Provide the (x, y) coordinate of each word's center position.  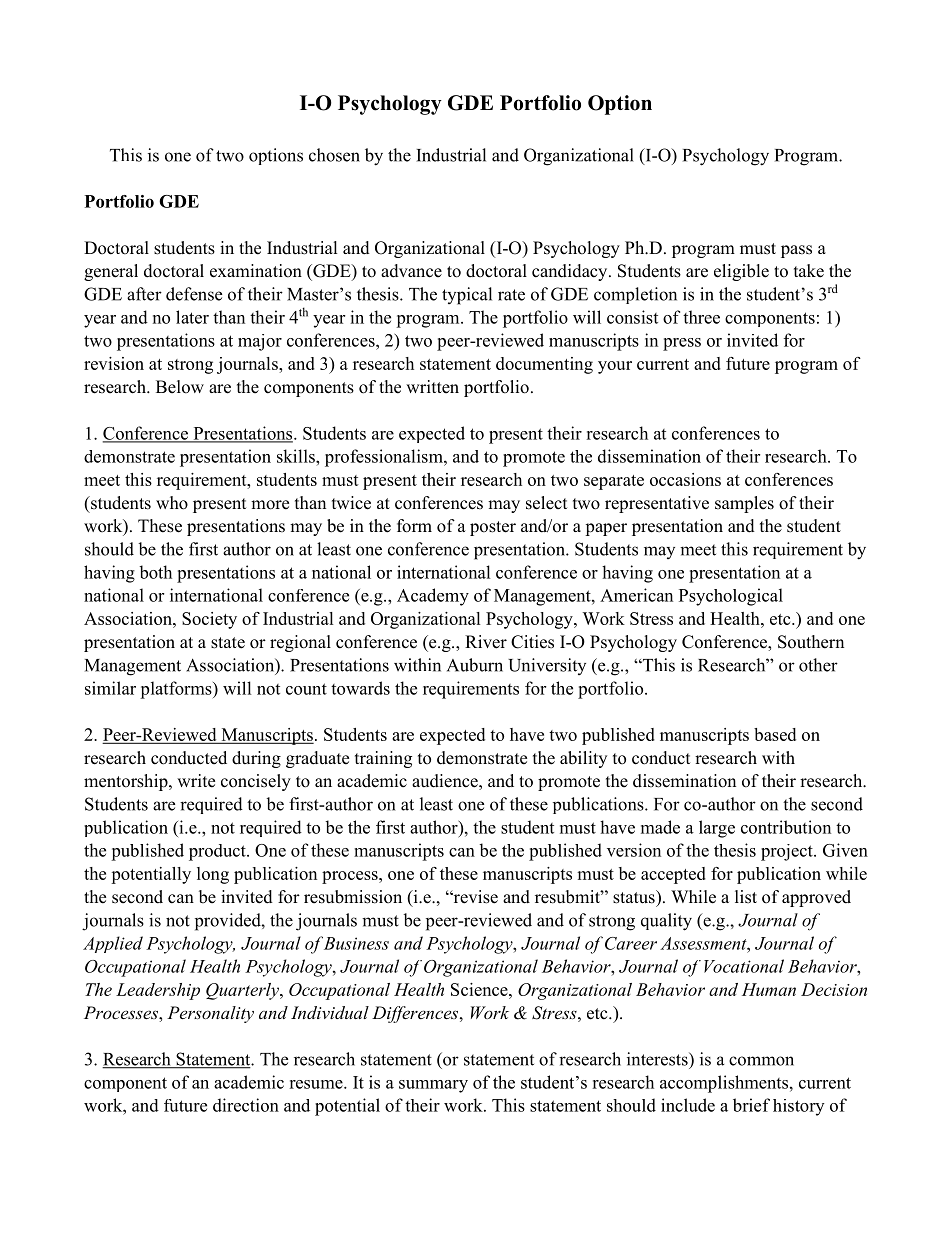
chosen (334, 155)
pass (796, 251)
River (486, 642)
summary (433, 1086)
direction (246, 1105)
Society (209, 620)
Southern (811, 642)
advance (411, 271)
